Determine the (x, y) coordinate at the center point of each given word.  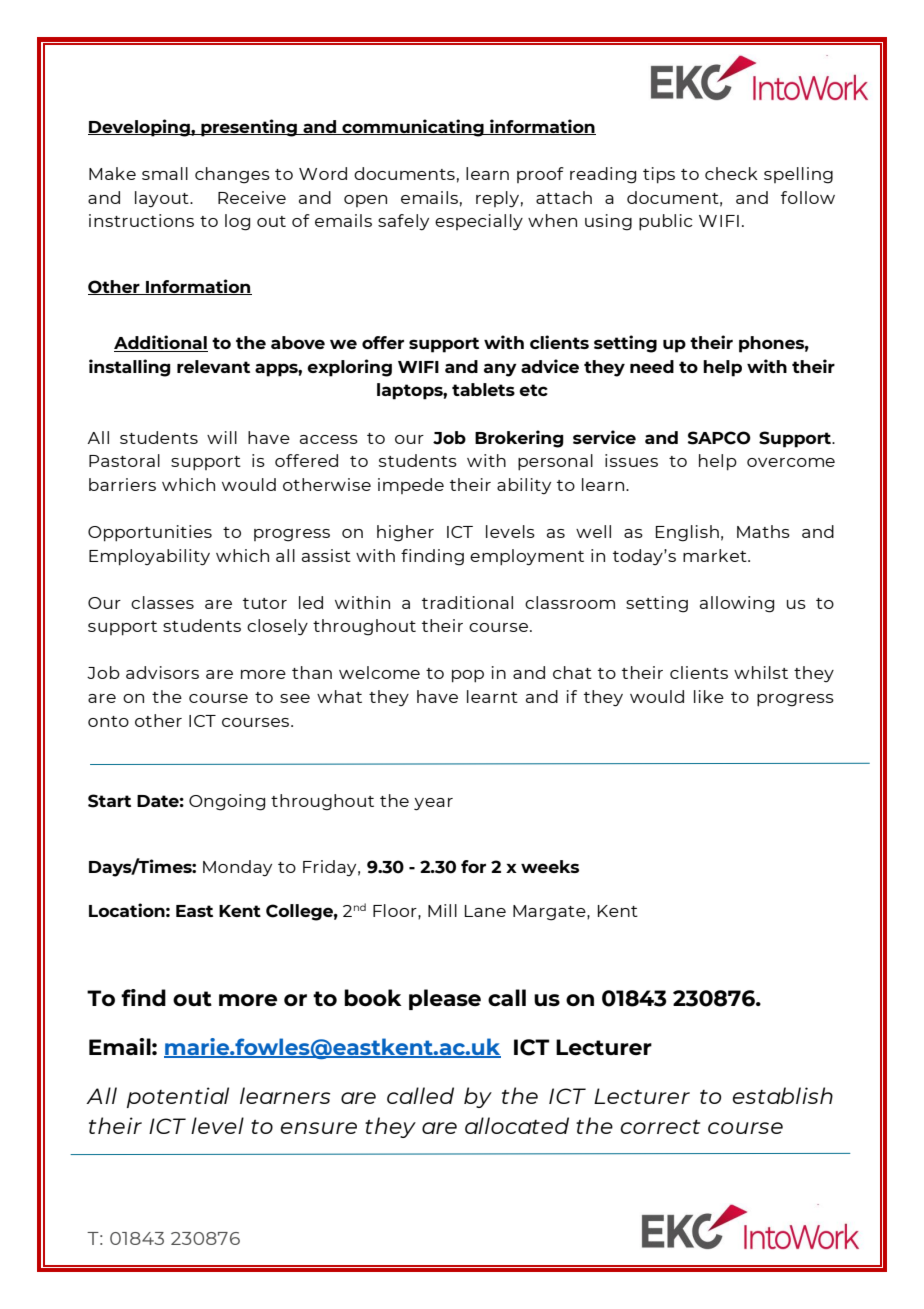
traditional (467, 602)
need (652, 366)
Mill (442, 910)
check (731, 173)
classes (162, 602)
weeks (550, 866)
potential (178, 1097)
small (165, 173)
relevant (213, 366)
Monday (237, 868)
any (500, 370)
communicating (413, 128)
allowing (737, 604)
